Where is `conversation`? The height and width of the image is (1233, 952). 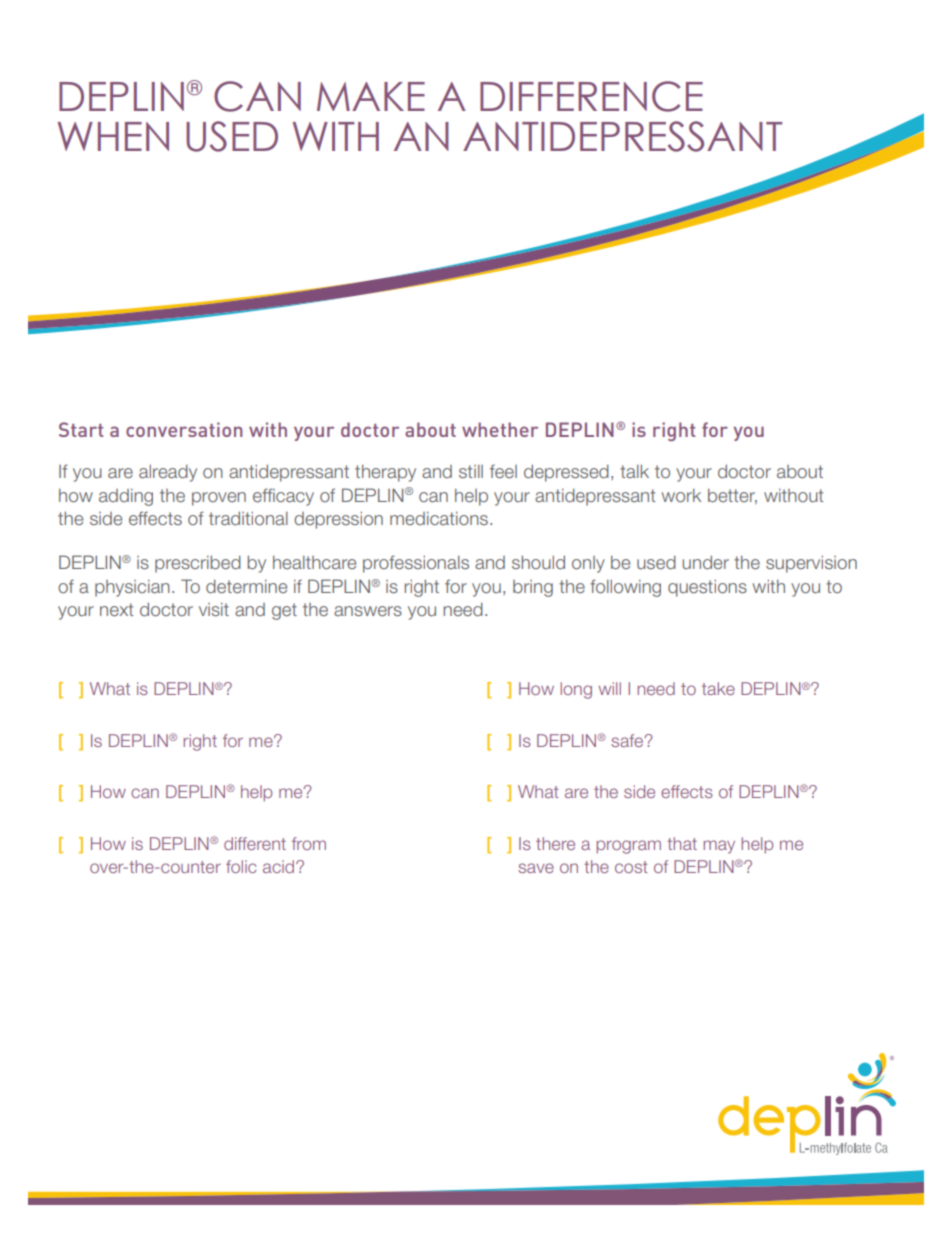
conversation is located at coordinates (184, 429).
